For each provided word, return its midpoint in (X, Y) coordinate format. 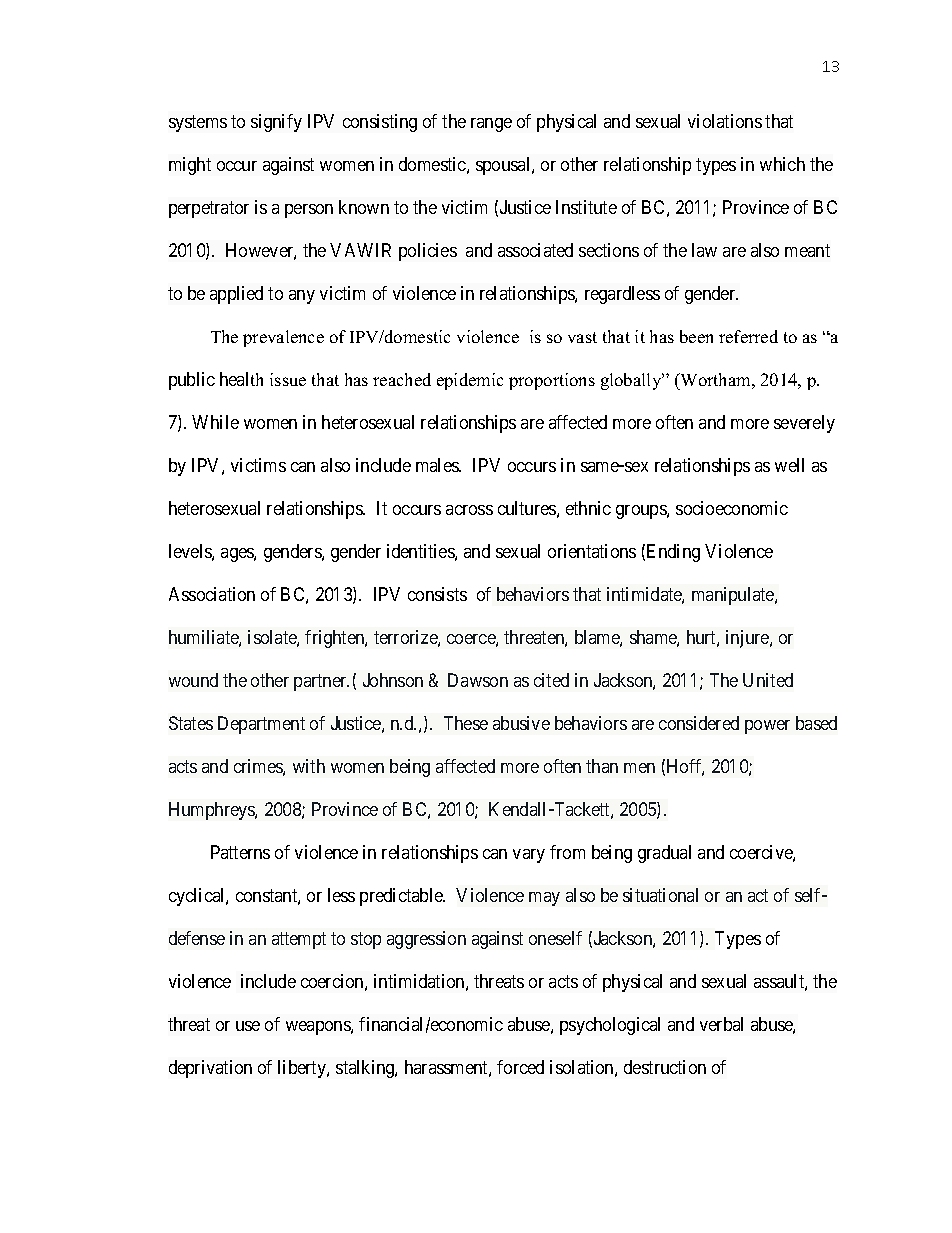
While (215, 422)
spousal (504, 166)
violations (725, 121)
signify (276, 123)
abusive (521, 723)
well (789, 465)
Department (261, 725)
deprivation (210, 1069)
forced (520, 1067)
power (767, 727)
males (438, 465)
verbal (721, 1024)
